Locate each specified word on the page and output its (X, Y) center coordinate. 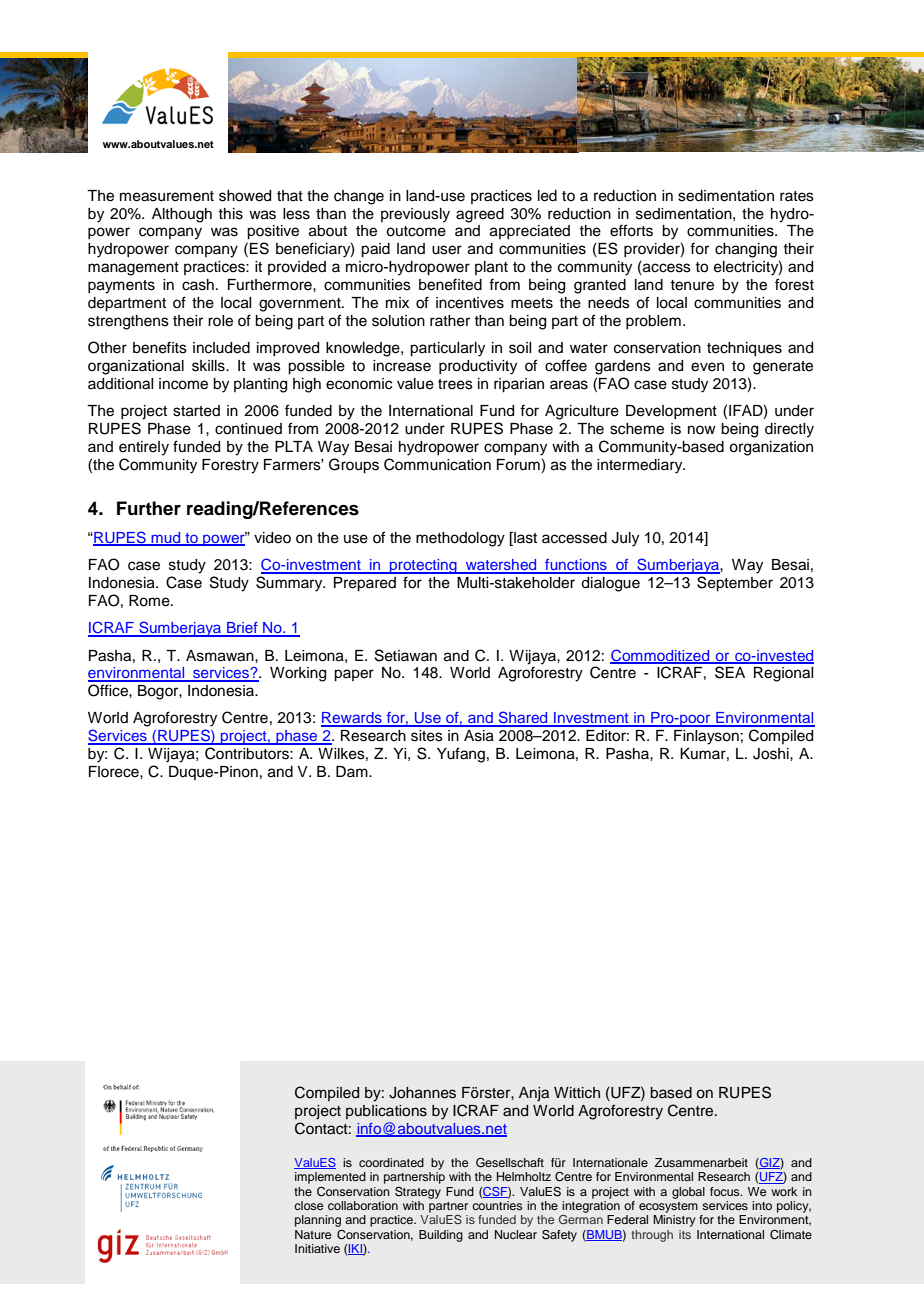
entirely (144, 448)
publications (386, 1112)
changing (746, 250)
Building (441, 1236)
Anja (534, 1094)
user (447, 250)
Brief (242, 629)
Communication (437, 464)
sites (427, 736)
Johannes (422, 1093)
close (308, 1205)
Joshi (772, 754)
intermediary (641, 466)
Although (182, 215)
